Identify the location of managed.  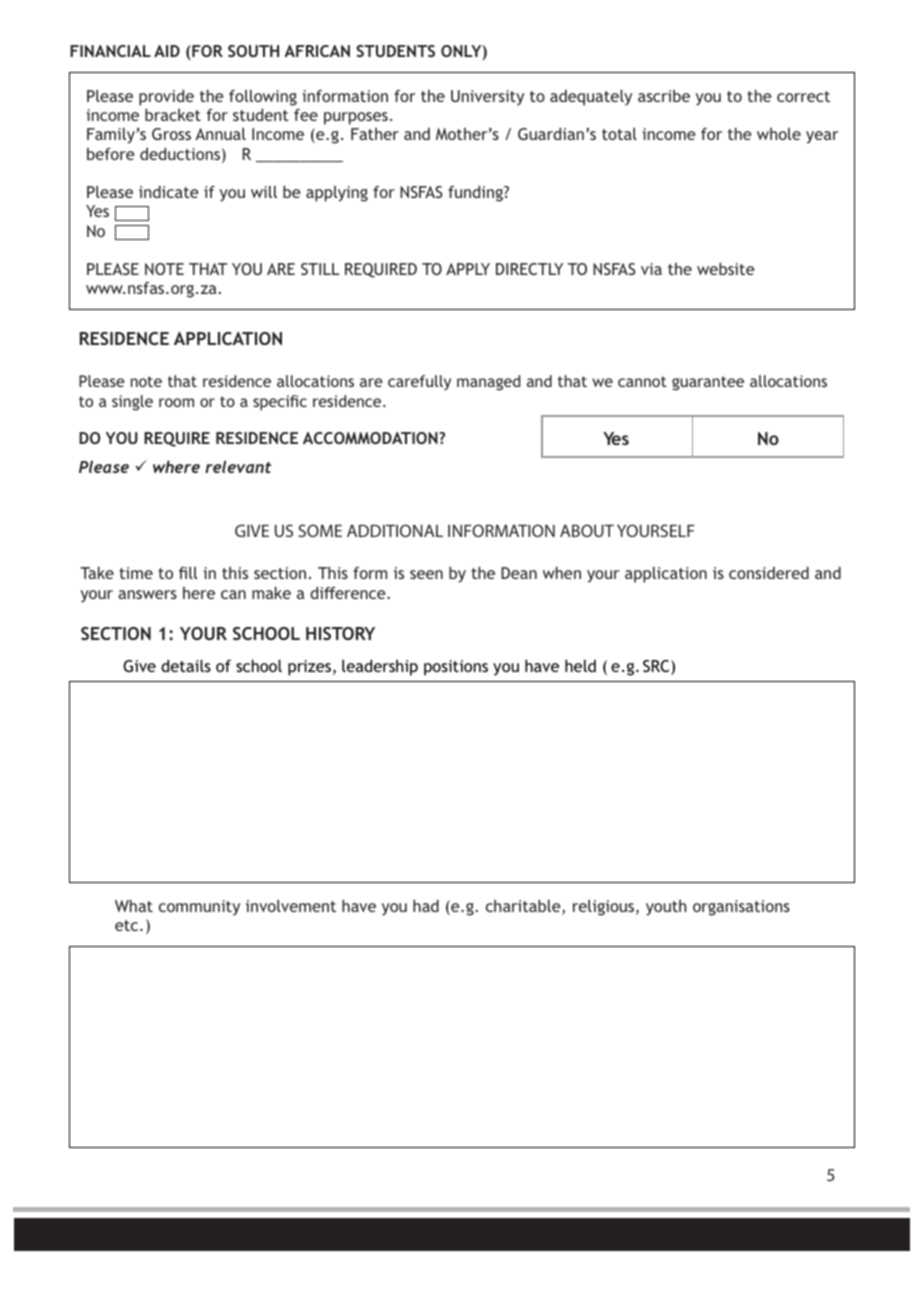
(488, 383).
